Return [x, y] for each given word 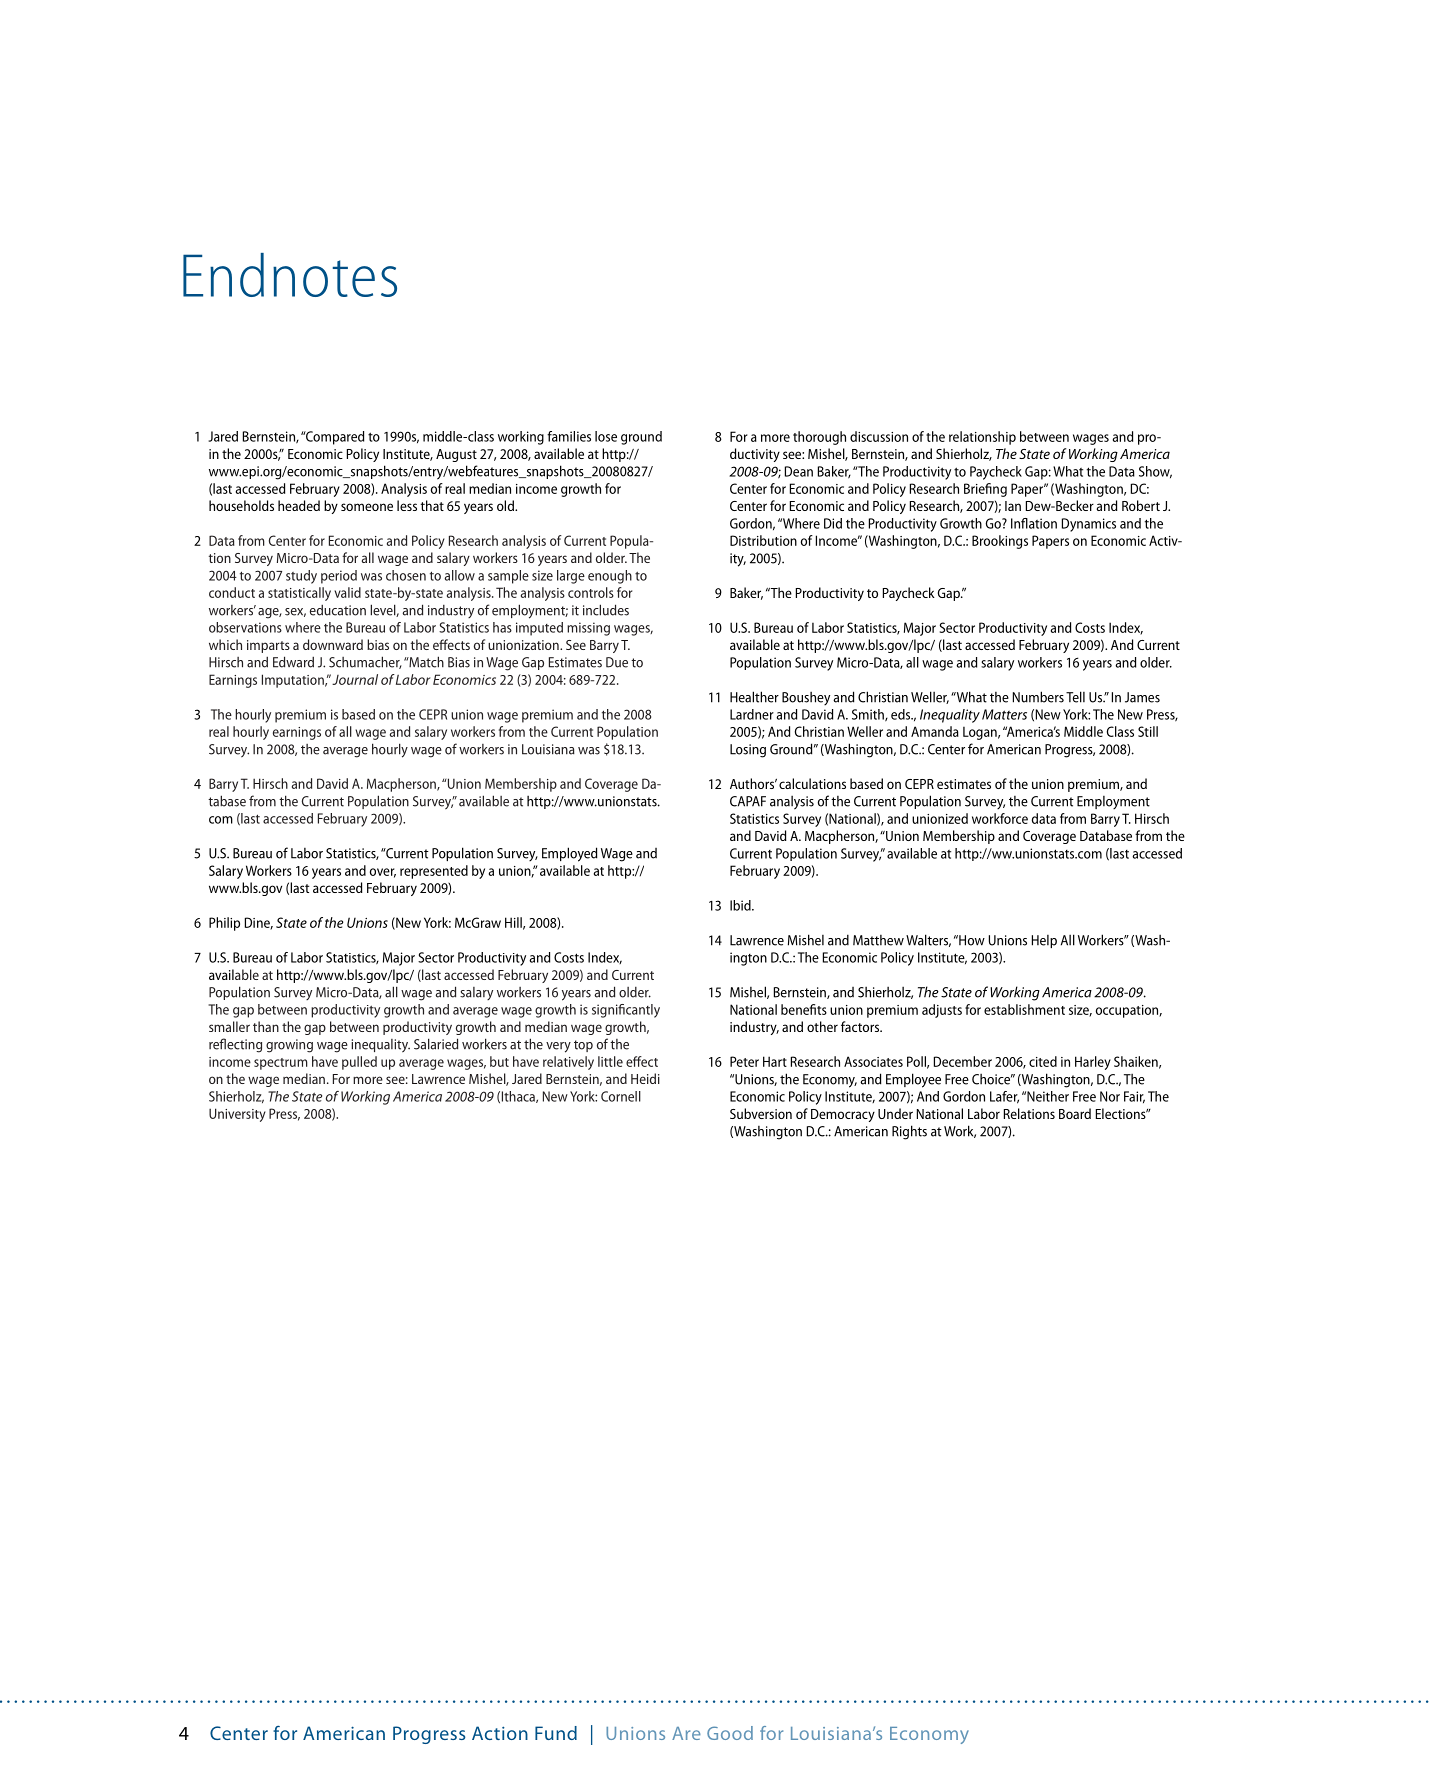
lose [606, 436]
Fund [556, 1733]
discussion [879, 436]
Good [730, 1733]
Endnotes [290, 275]
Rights [909, 1132]
